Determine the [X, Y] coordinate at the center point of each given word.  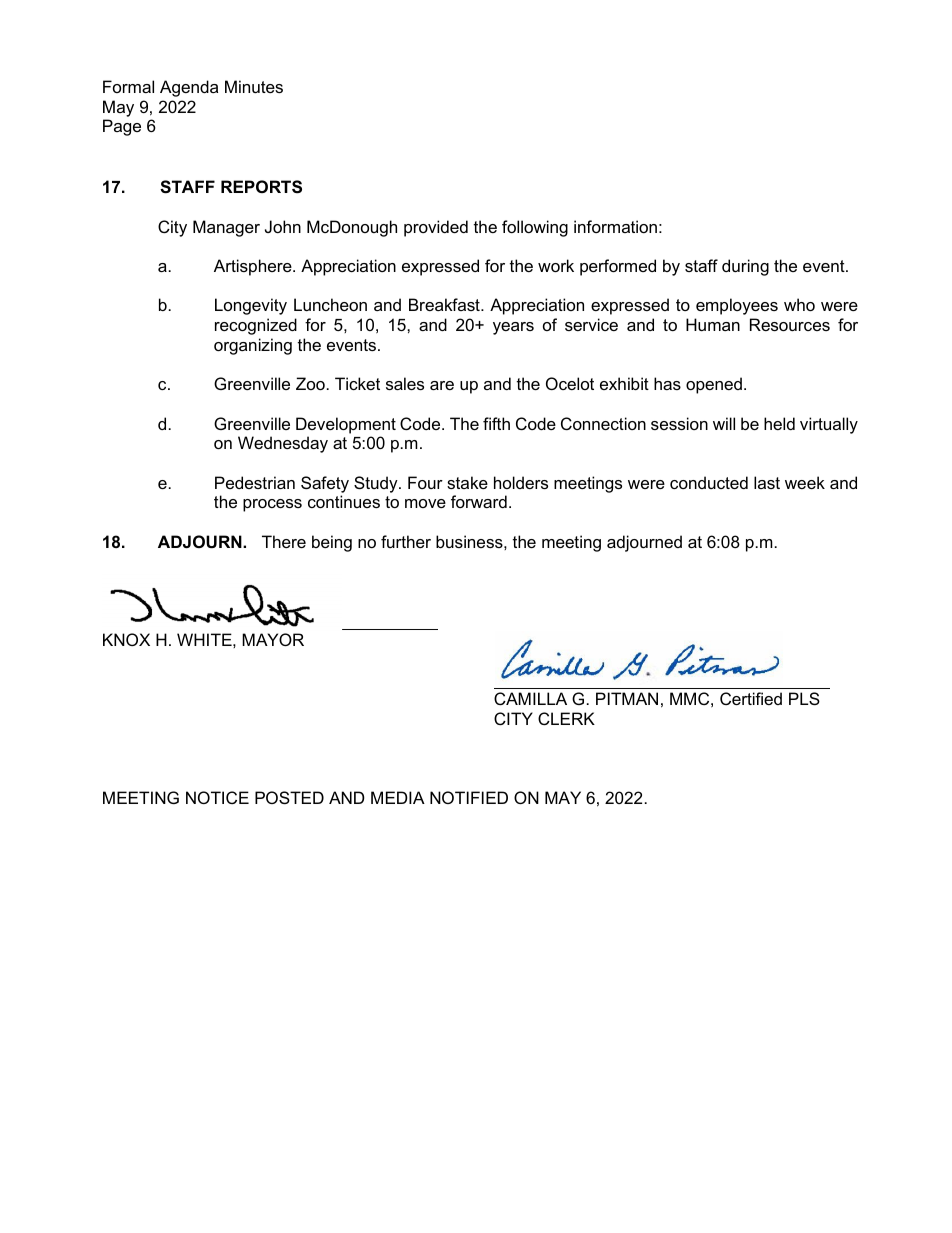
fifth [496, 423]
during [745, 267]
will [724, 423]
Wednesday [283, 444]
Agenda [189, 88]
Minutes [254, 86]
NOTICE [217, 797]
